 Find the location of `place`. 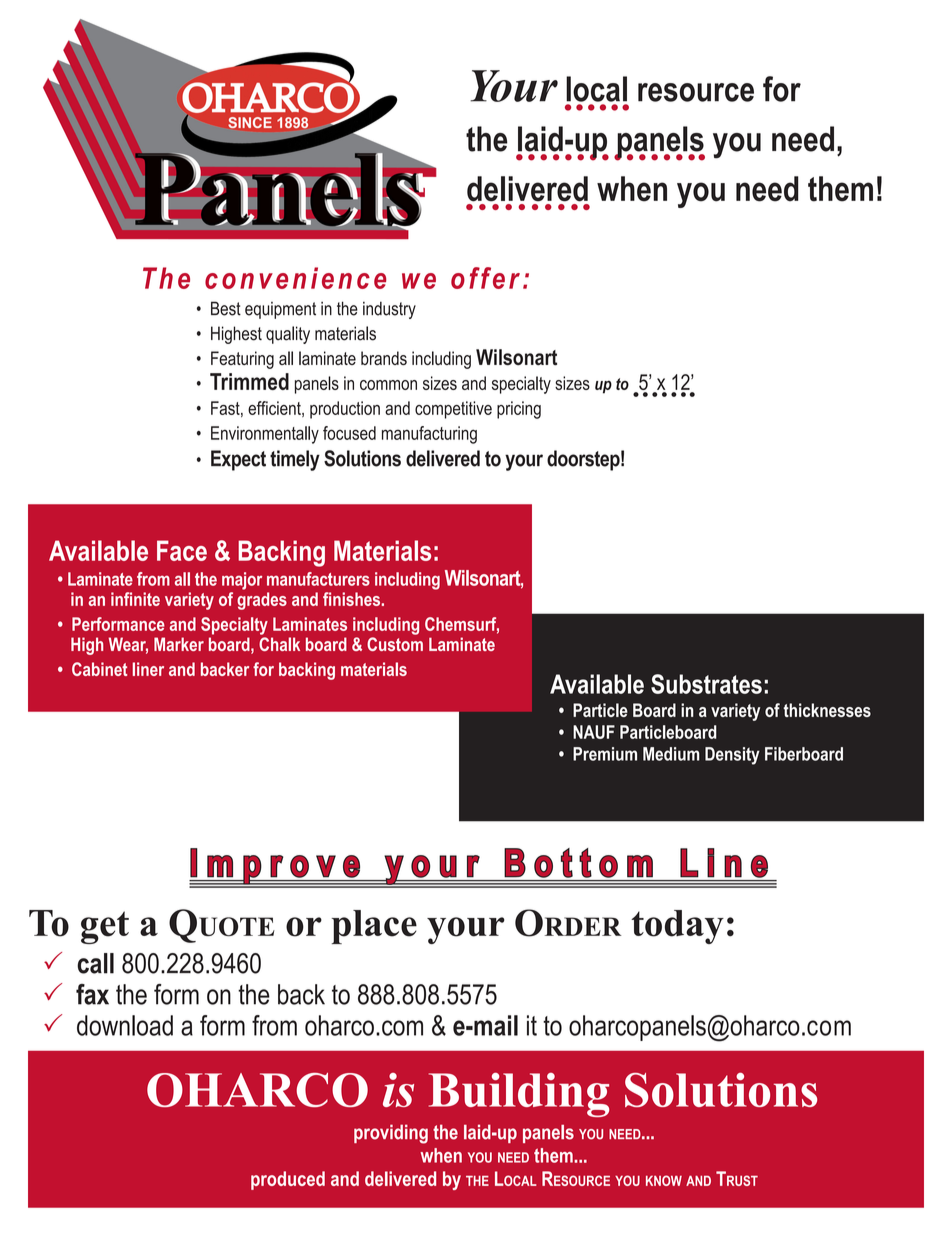

place is located at coordinates (374, 927).
